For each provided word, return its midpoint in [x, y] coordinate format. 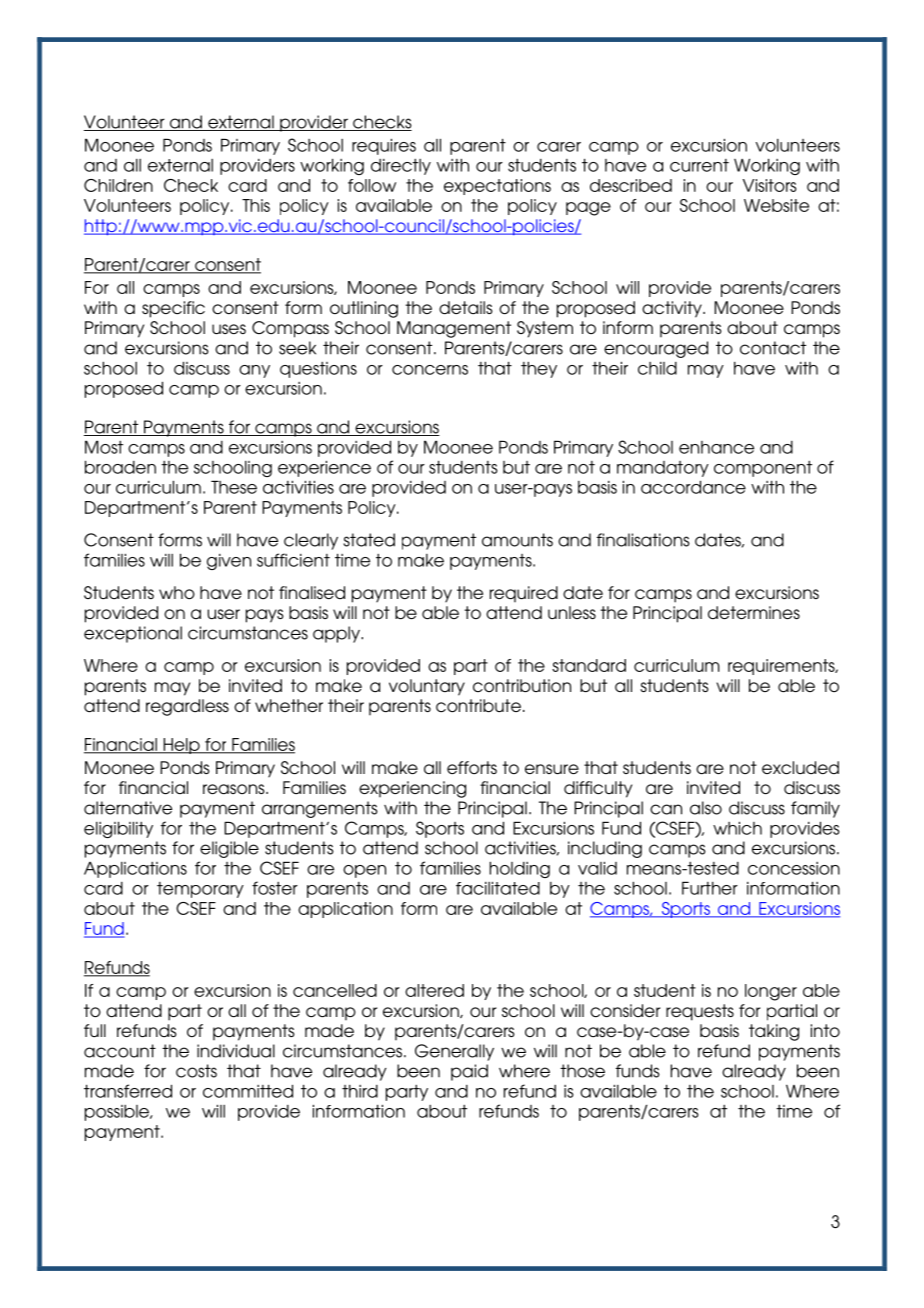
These [234, 487]
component [763, 469]
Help [181, 746]
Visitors [769, 185]
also [706, 808]
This [256, 205]
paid [469, 1072]
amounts [517, 540]
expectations [497, 187]
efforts [472, 767]
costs [196, 1071]
